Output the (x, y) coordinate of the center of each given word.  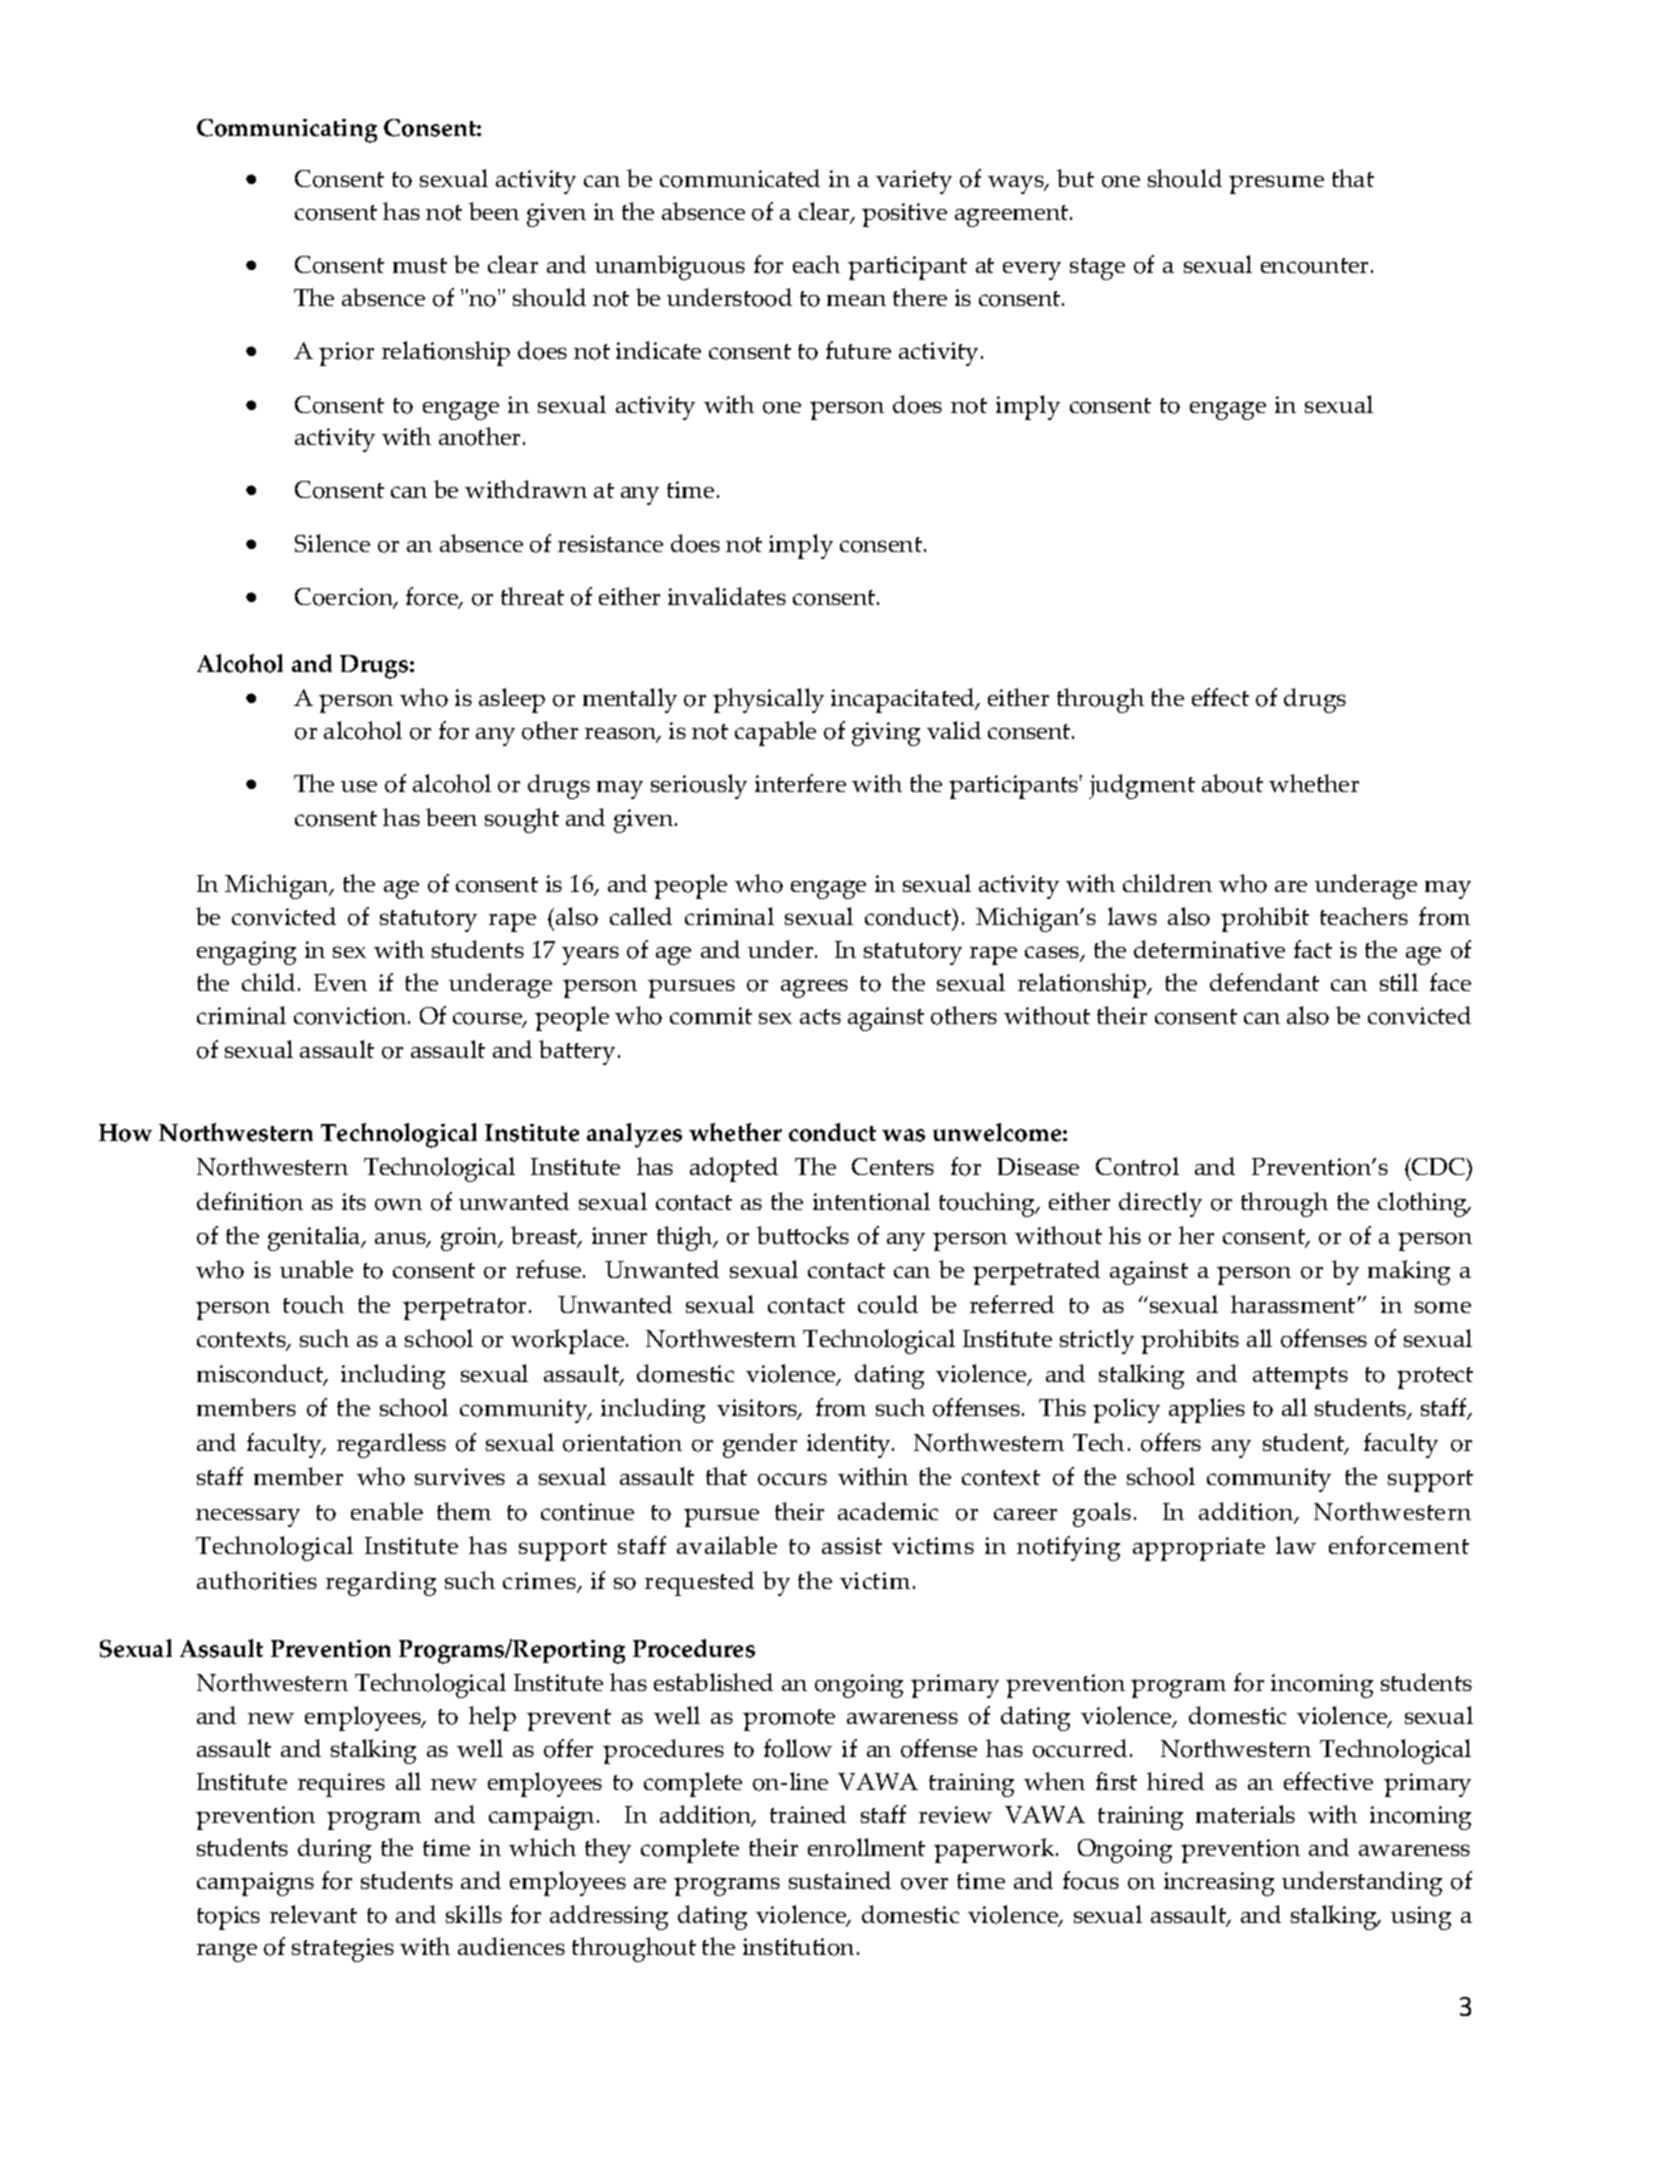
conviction (351, 1016)
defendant (1264, 982)
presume (1276, 184)
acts (820, 1016)
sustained (840, 1880)
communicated (740, 178)
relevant (313, 1914)
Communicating (287, 131)
